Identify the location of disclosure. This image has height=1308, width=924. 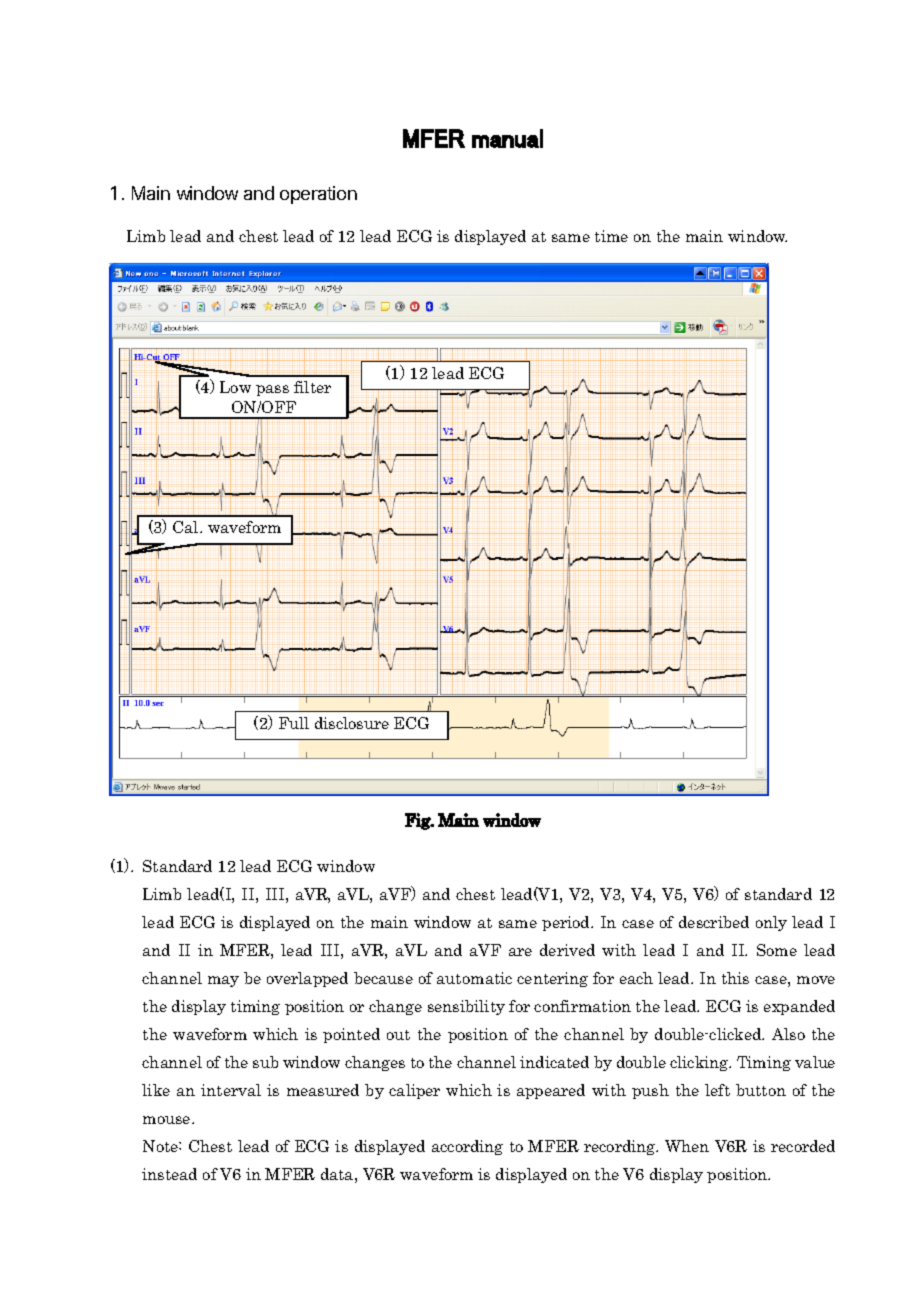
(352, 723).
